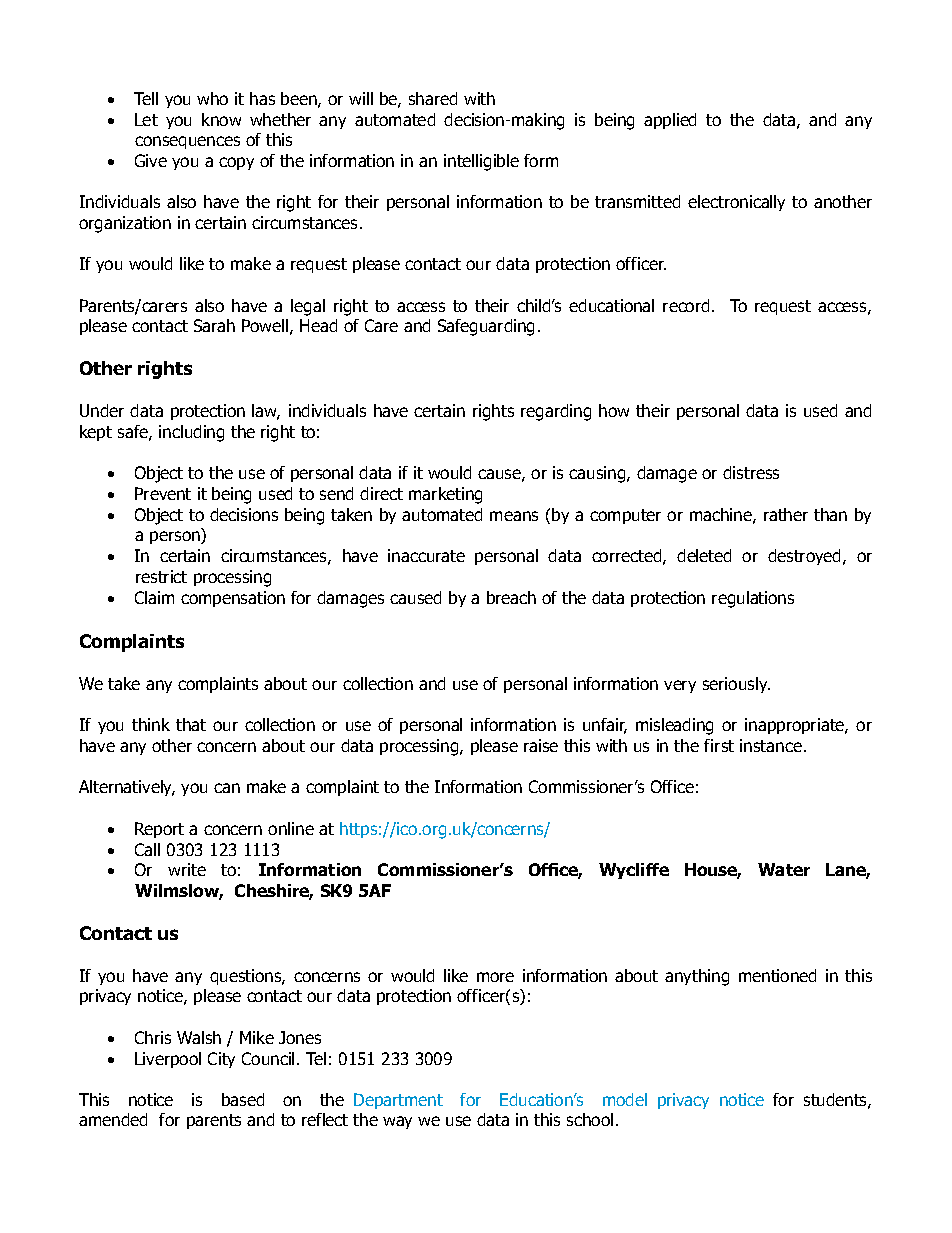 The height and width of the image is (1233, 952). What do you see at coordinates (187, 869) in the image?
I see `write` at bounding box center [187, 869].
